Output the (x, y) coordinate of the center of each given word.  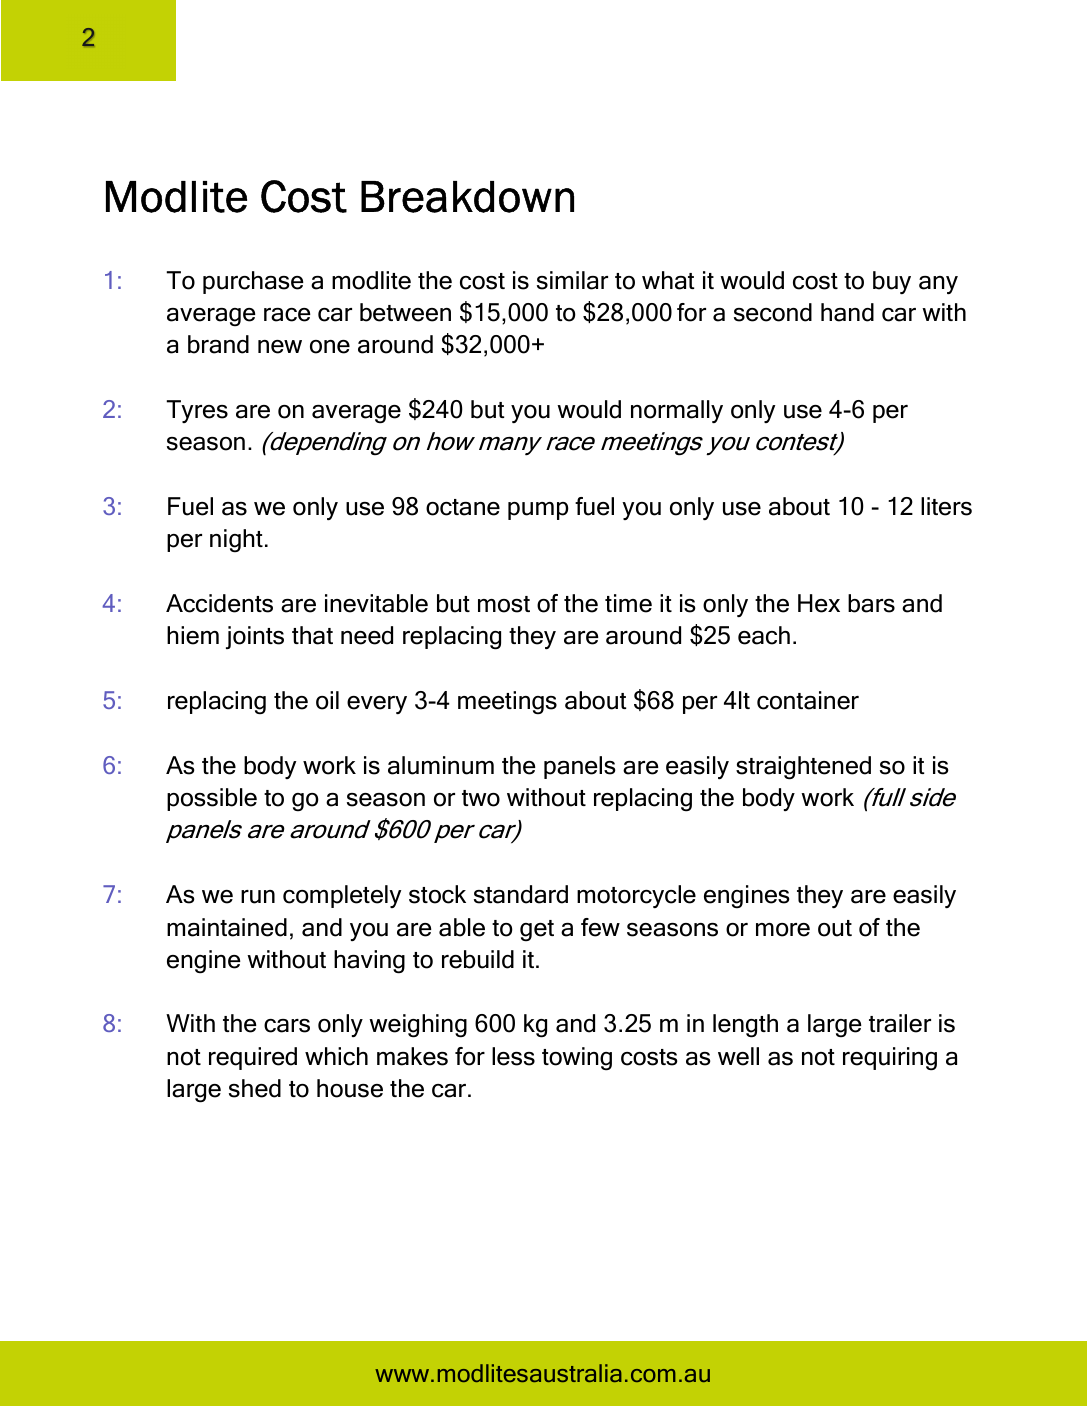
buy (892, 282)
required (253, 1058)
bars (871, 603)
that (312, 635)
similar (572, 280)
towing (577, 1059)
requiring (890, 1059)
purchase (253, 282)
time (628, 603)
